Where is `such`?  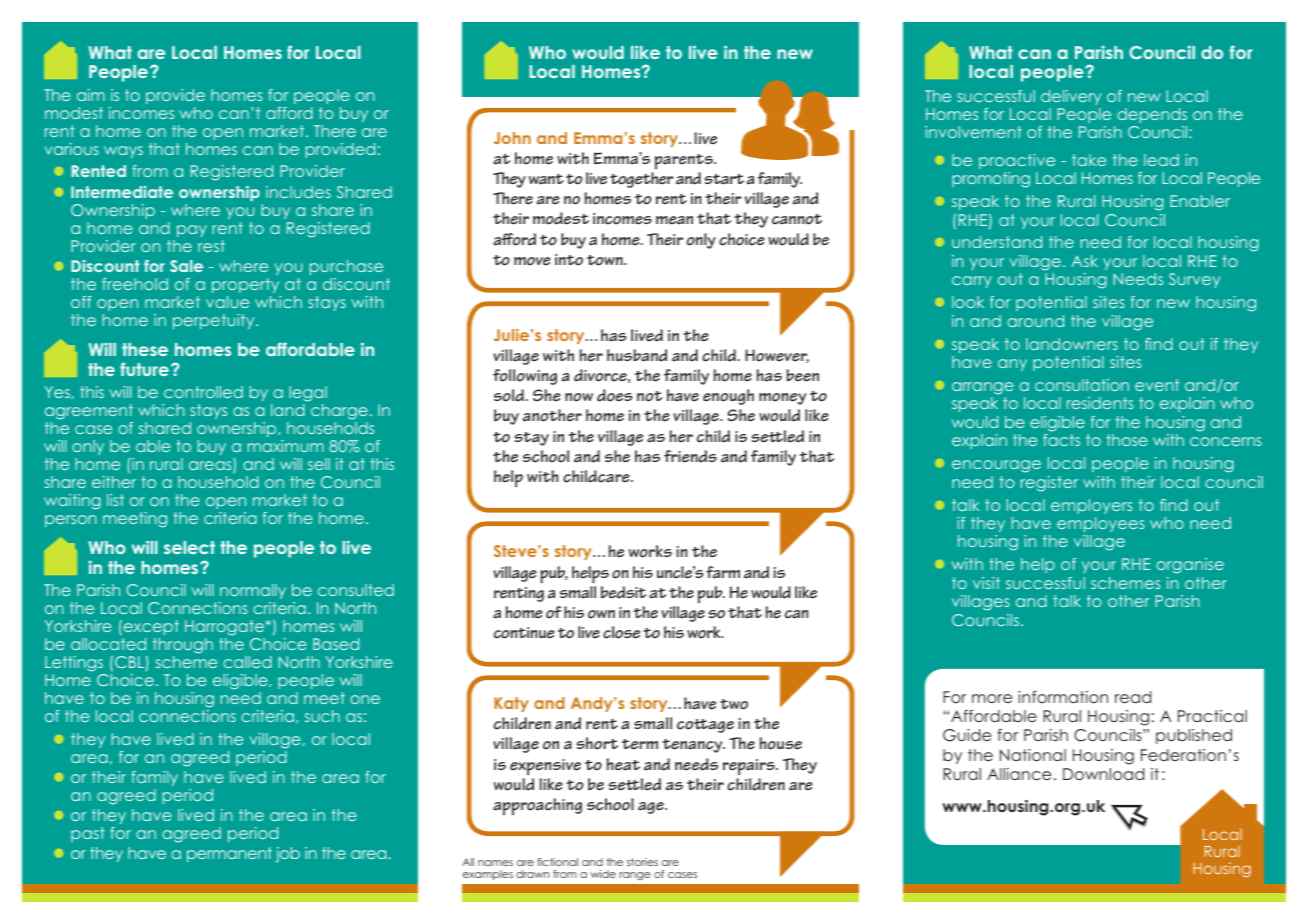
such is located at coordinates (322, 716).
